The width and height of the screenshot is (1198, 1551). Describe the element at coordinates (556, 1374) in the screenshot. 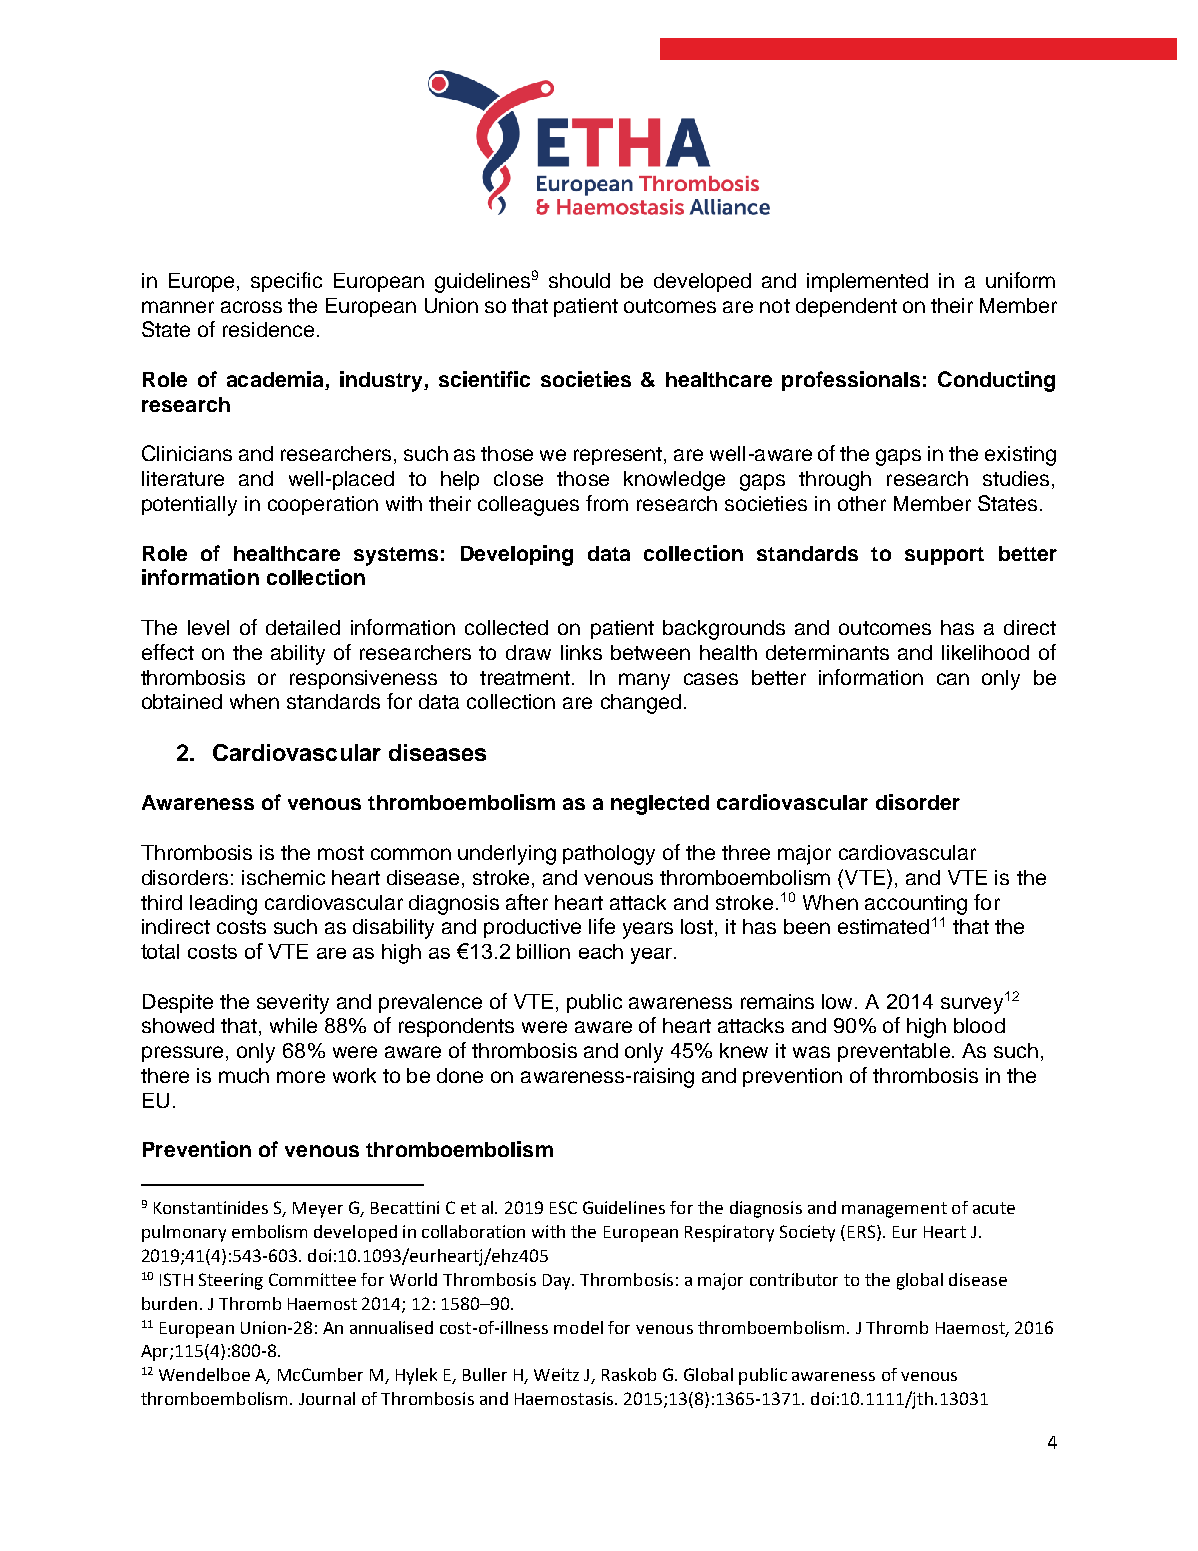

I see `Weitz` at that location.
